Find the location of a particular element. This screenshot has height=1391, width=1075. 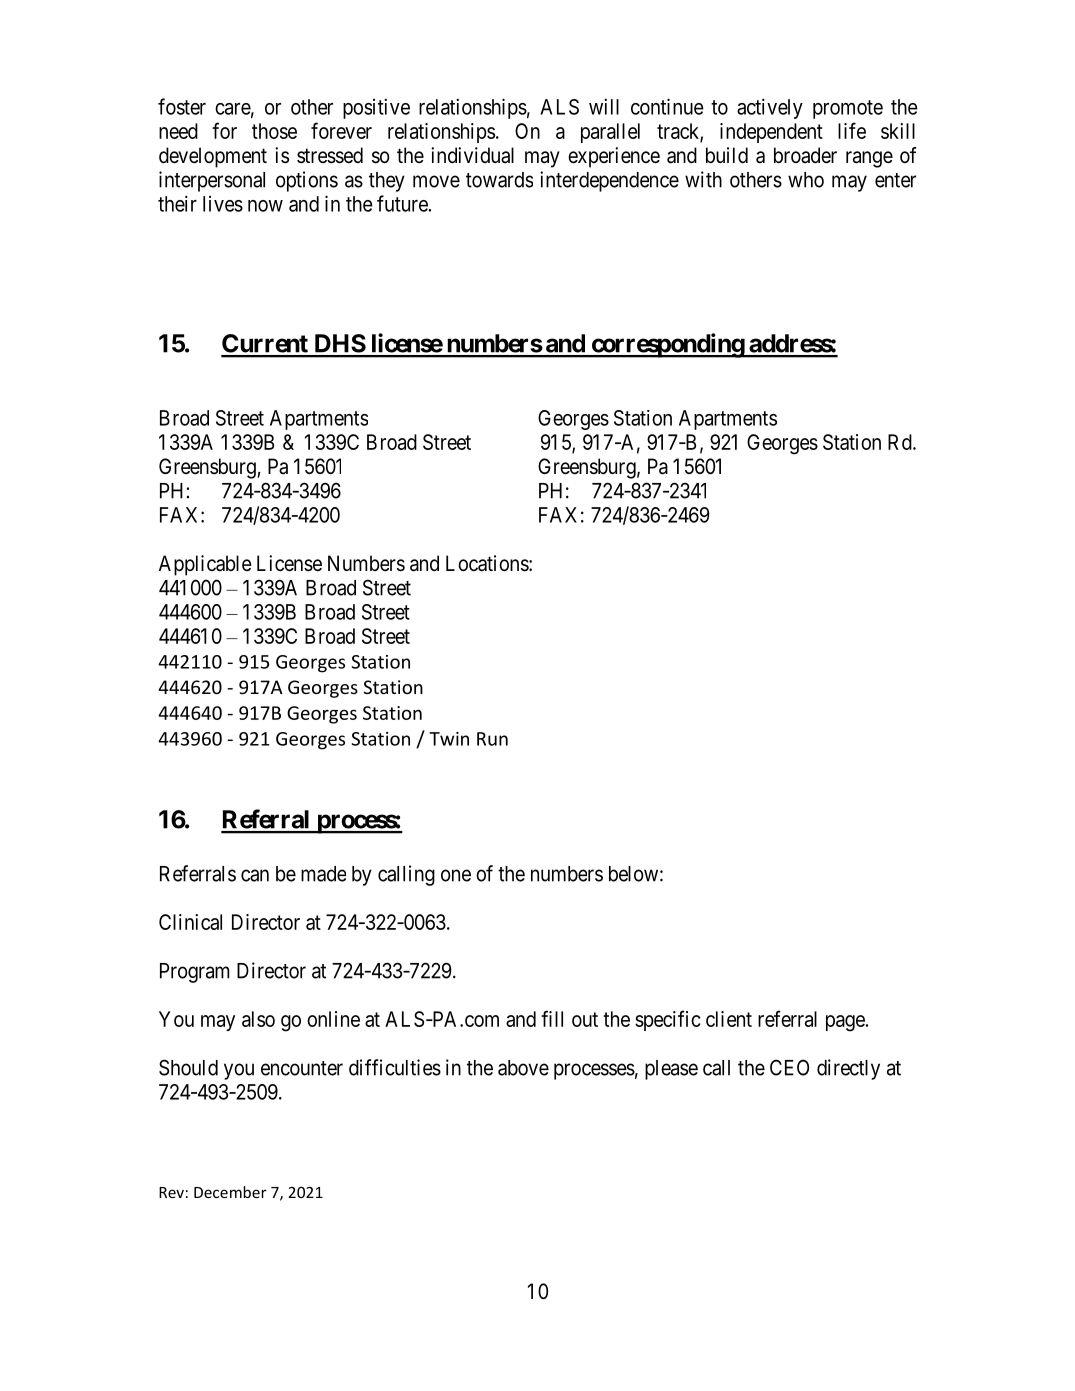

Applicable is located at coordinates (205, 565).
